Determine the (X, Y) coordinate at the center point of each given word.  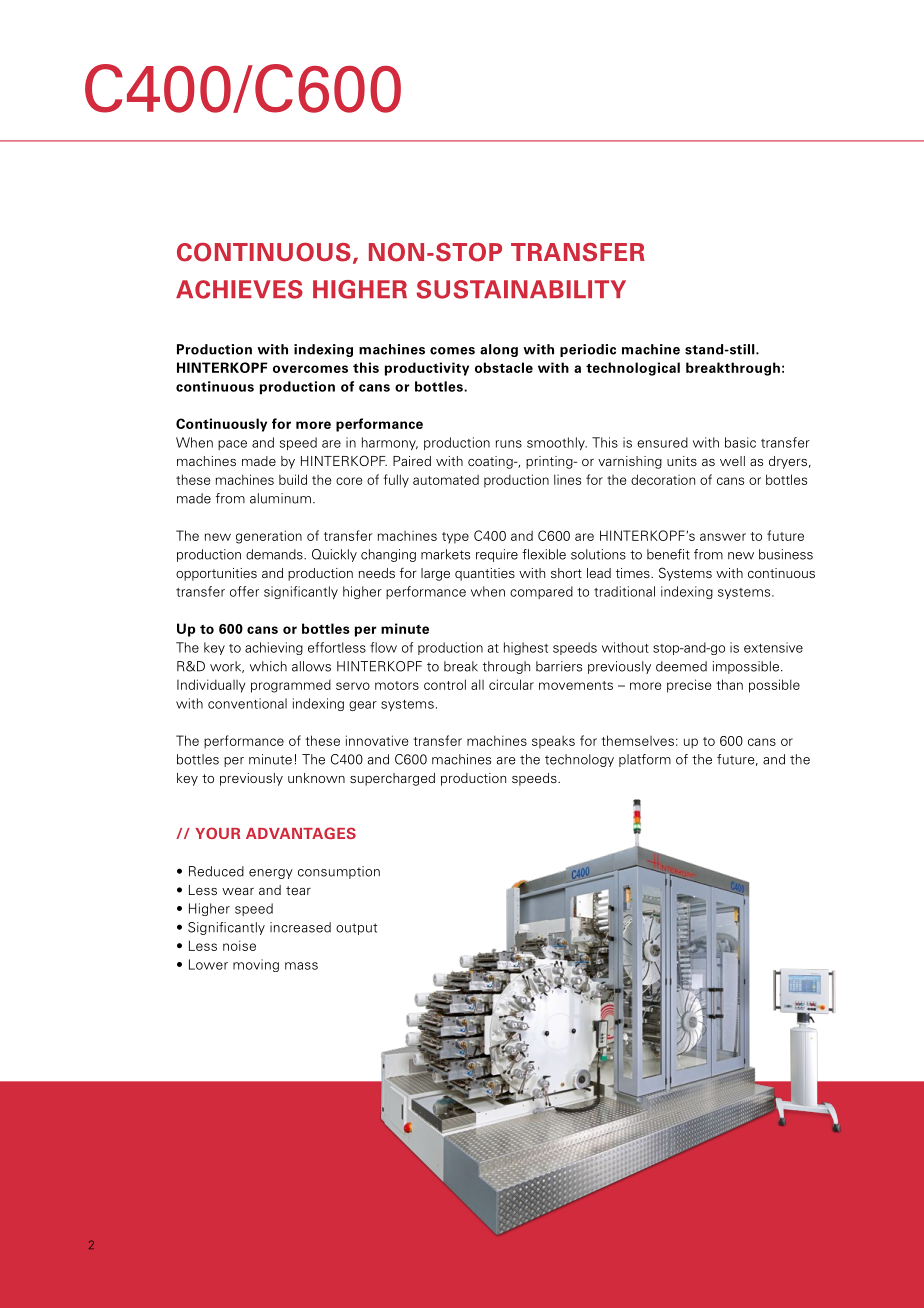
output (356, 929)
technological (633, 369)
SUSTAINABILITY (521, 289)
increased (300, 927)
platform (645, 760)
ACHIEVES (239, 289)
